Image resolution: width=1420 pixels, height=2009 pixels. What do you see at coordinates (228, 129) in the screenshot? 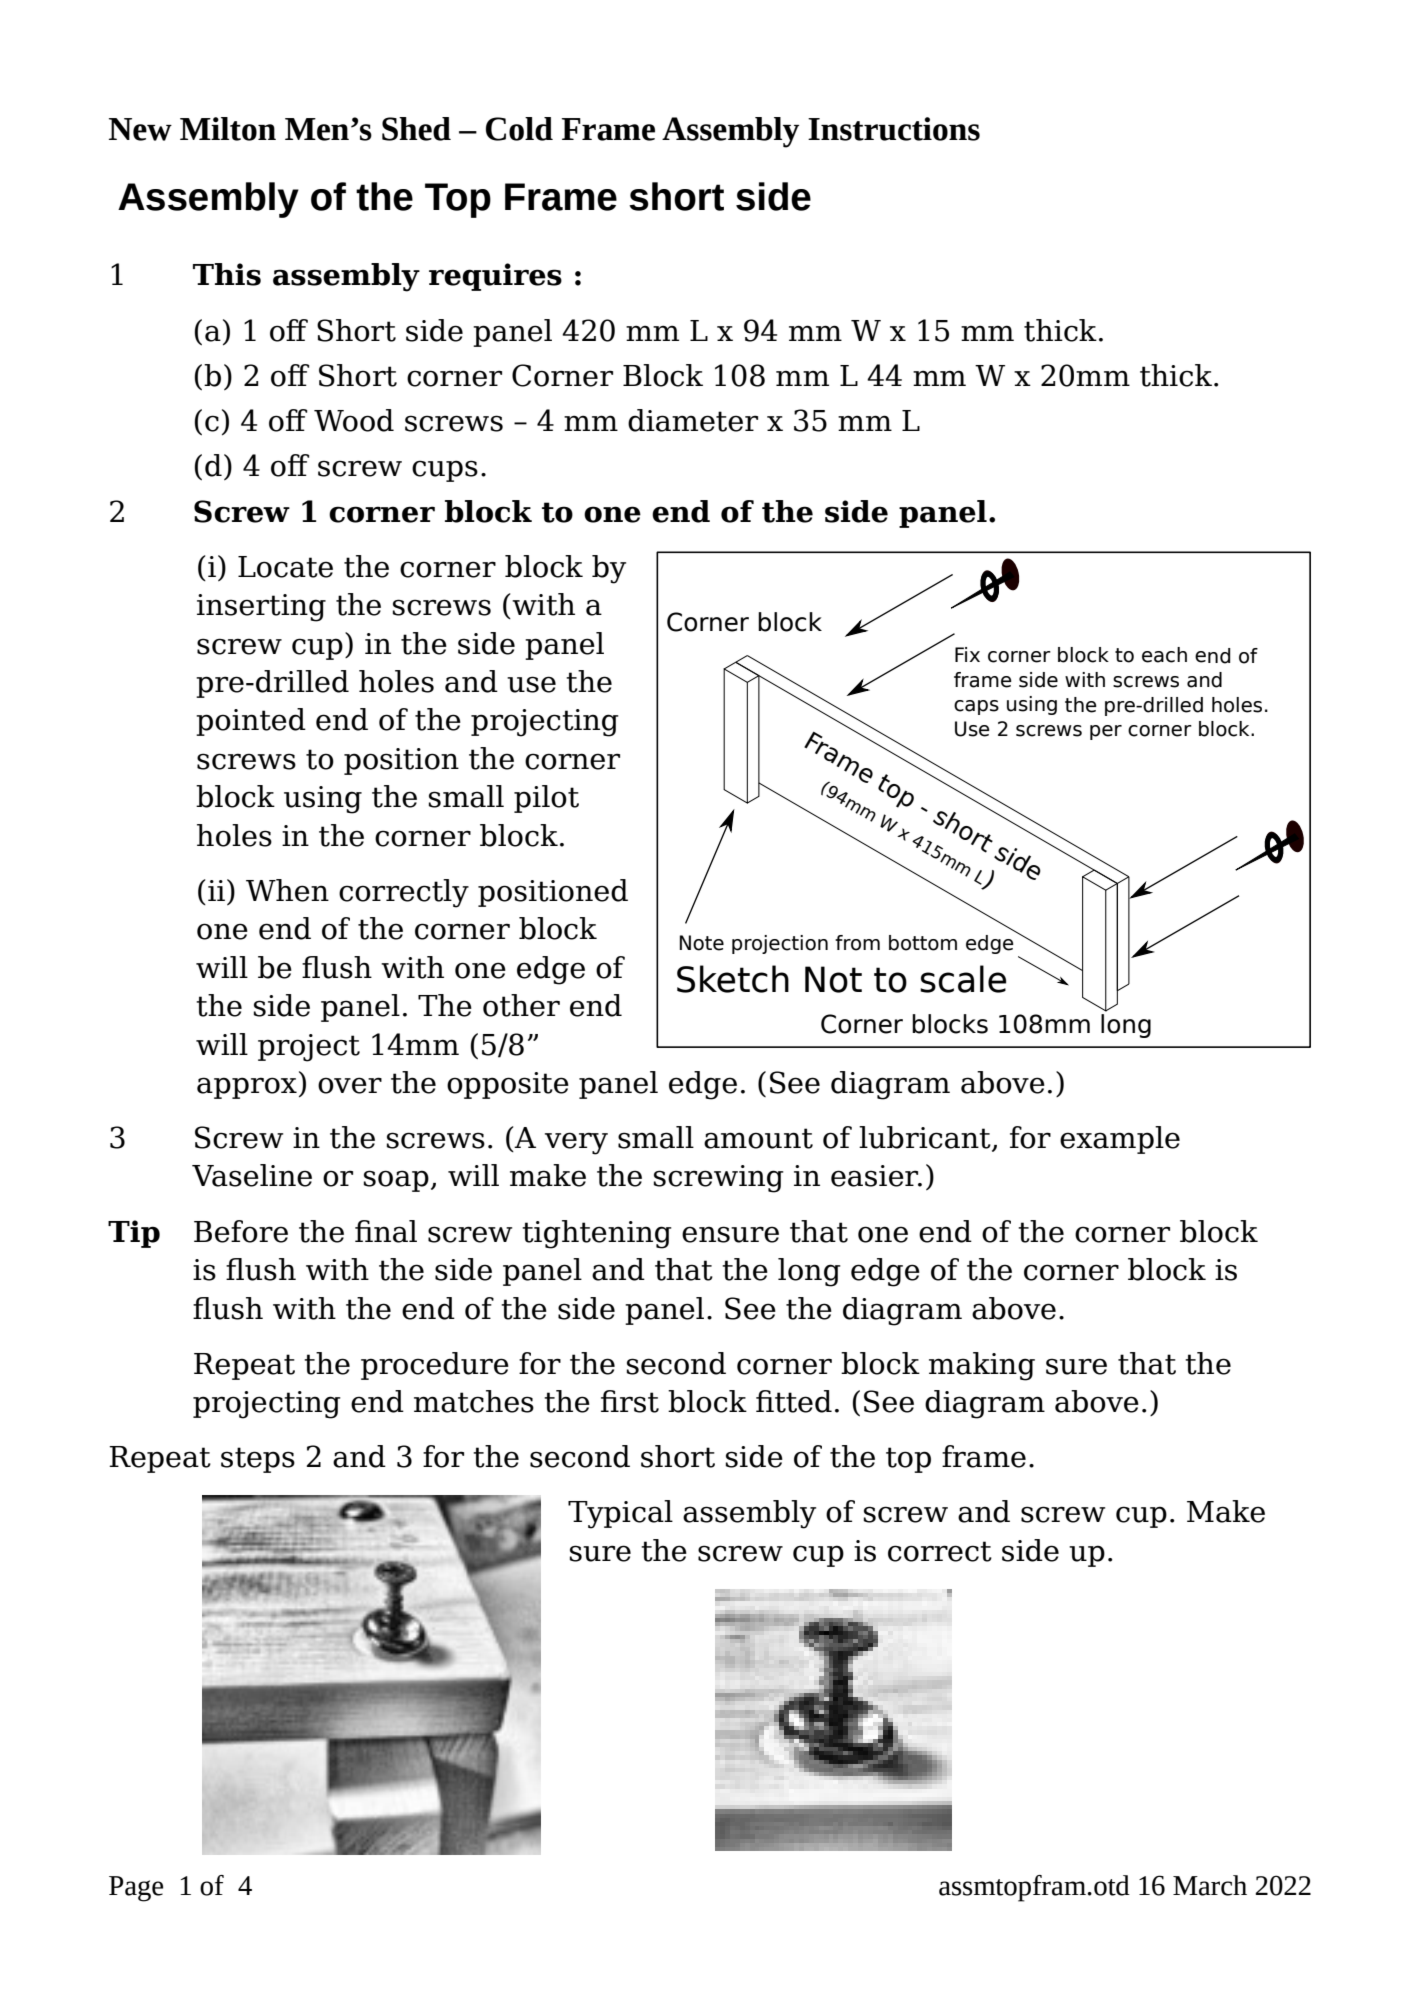
I see `Milton` at bounding box center [228, 129].
